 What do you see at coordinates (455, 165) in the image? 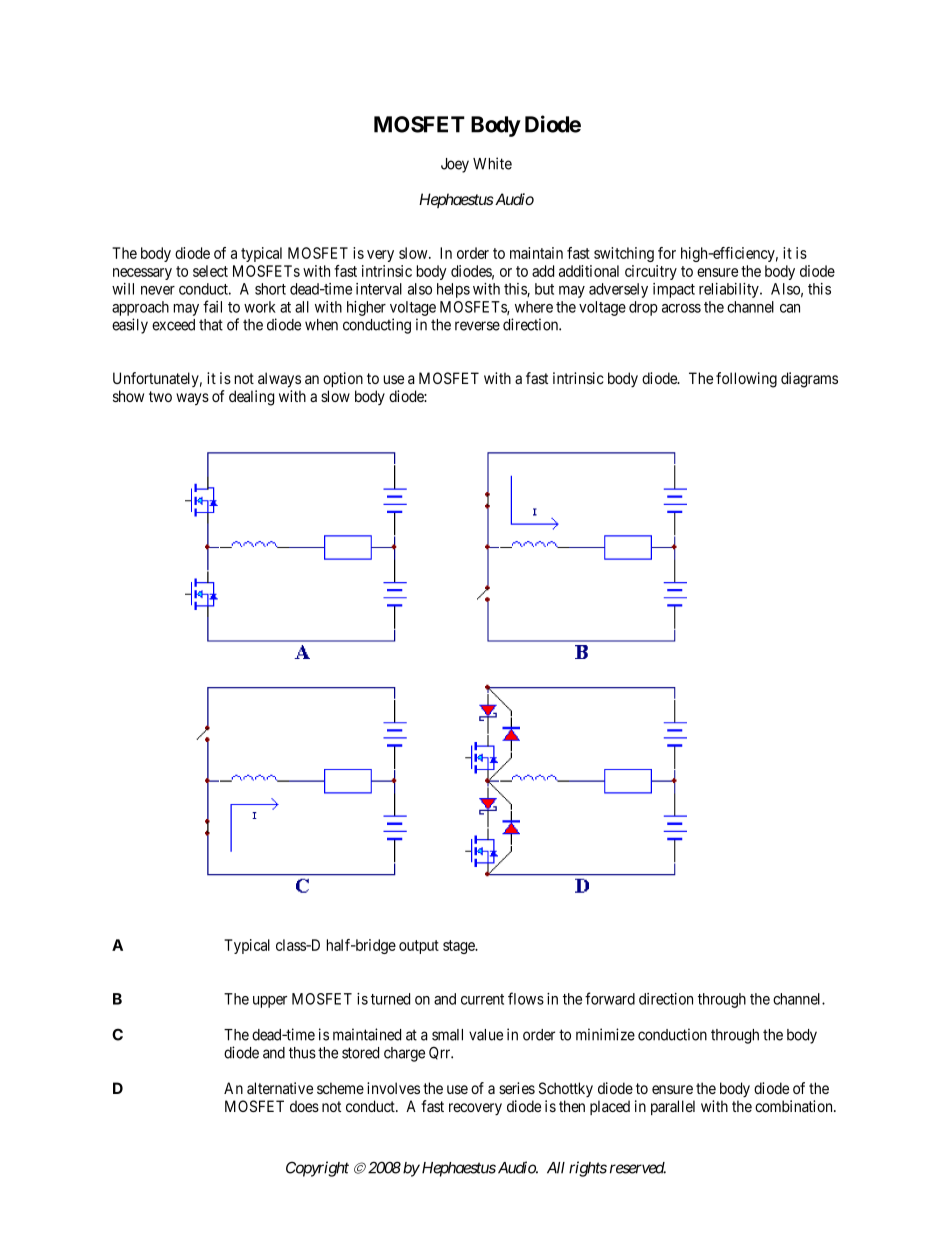
I see `Joey` at bounding box center [455, 165].
